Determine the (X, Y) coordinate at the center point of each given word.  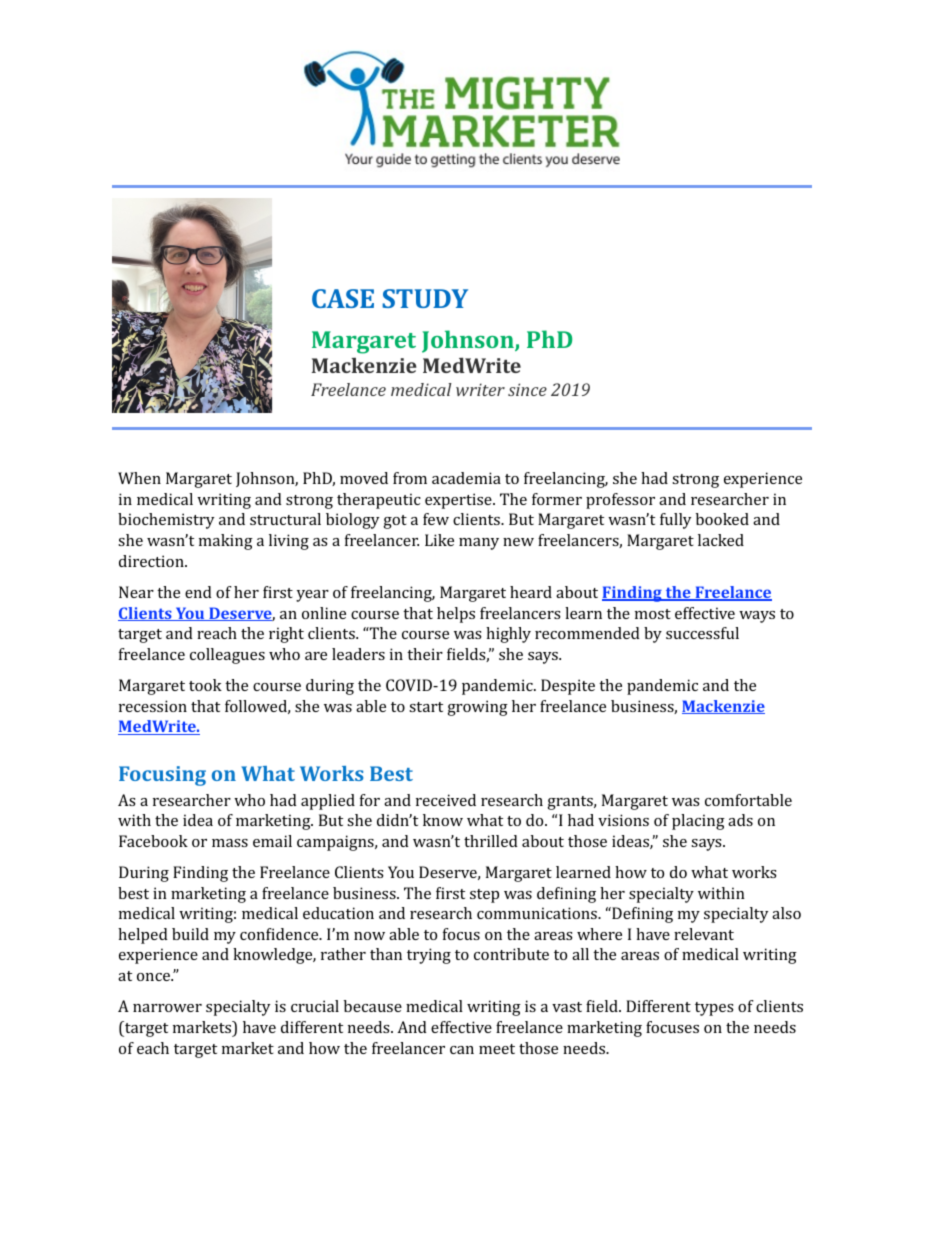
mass (230, 843)
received (446, 800)
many (479, 544)
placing (698, 822)
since (527, 389)
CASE (343, 298)
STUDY (425, 298)
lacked (721, 540)
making (226, 542)
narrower (167, 1008)
